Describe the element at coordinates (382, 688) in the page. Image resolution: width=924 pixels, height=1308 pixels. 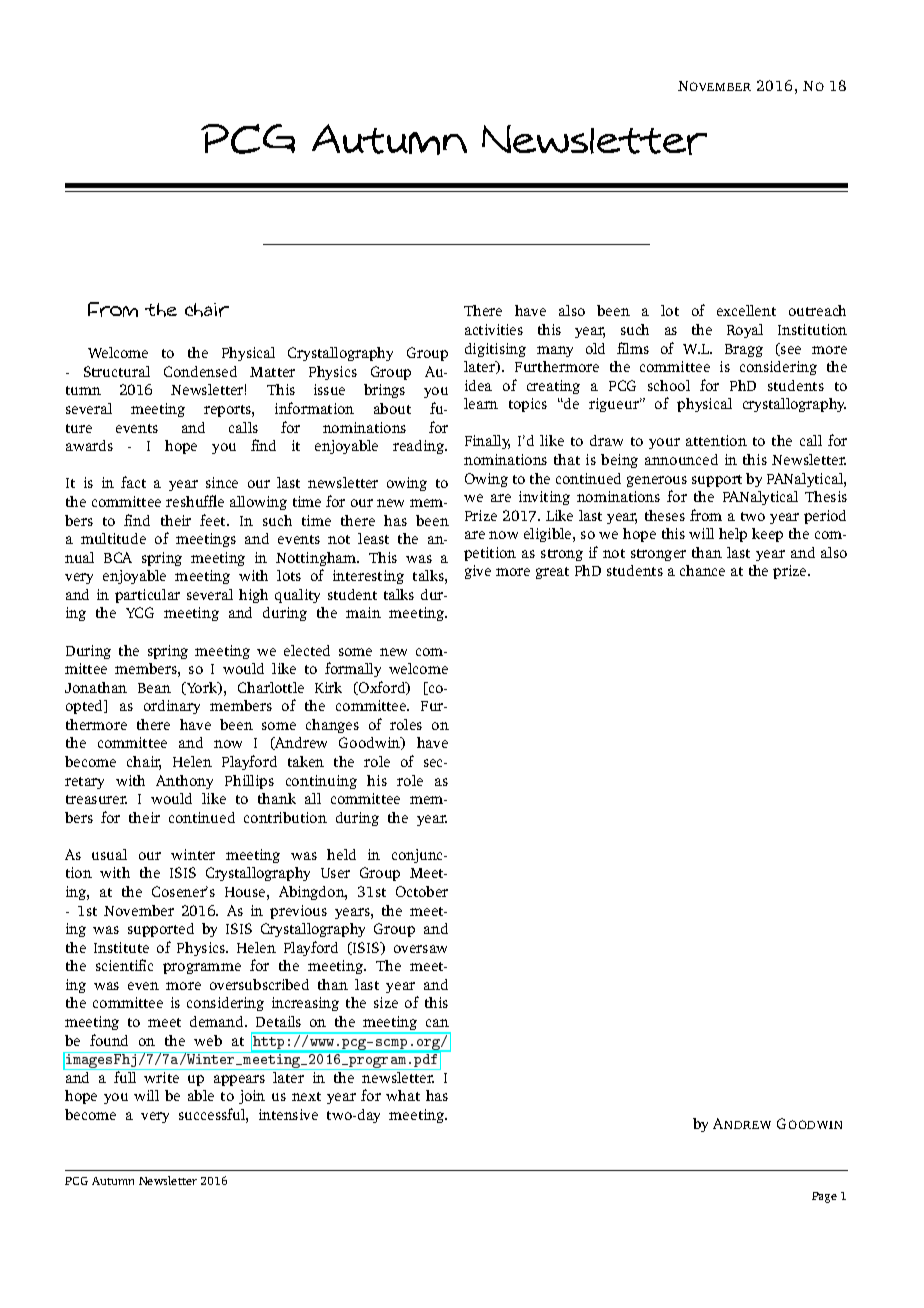
I see `Oxford` at that location.
